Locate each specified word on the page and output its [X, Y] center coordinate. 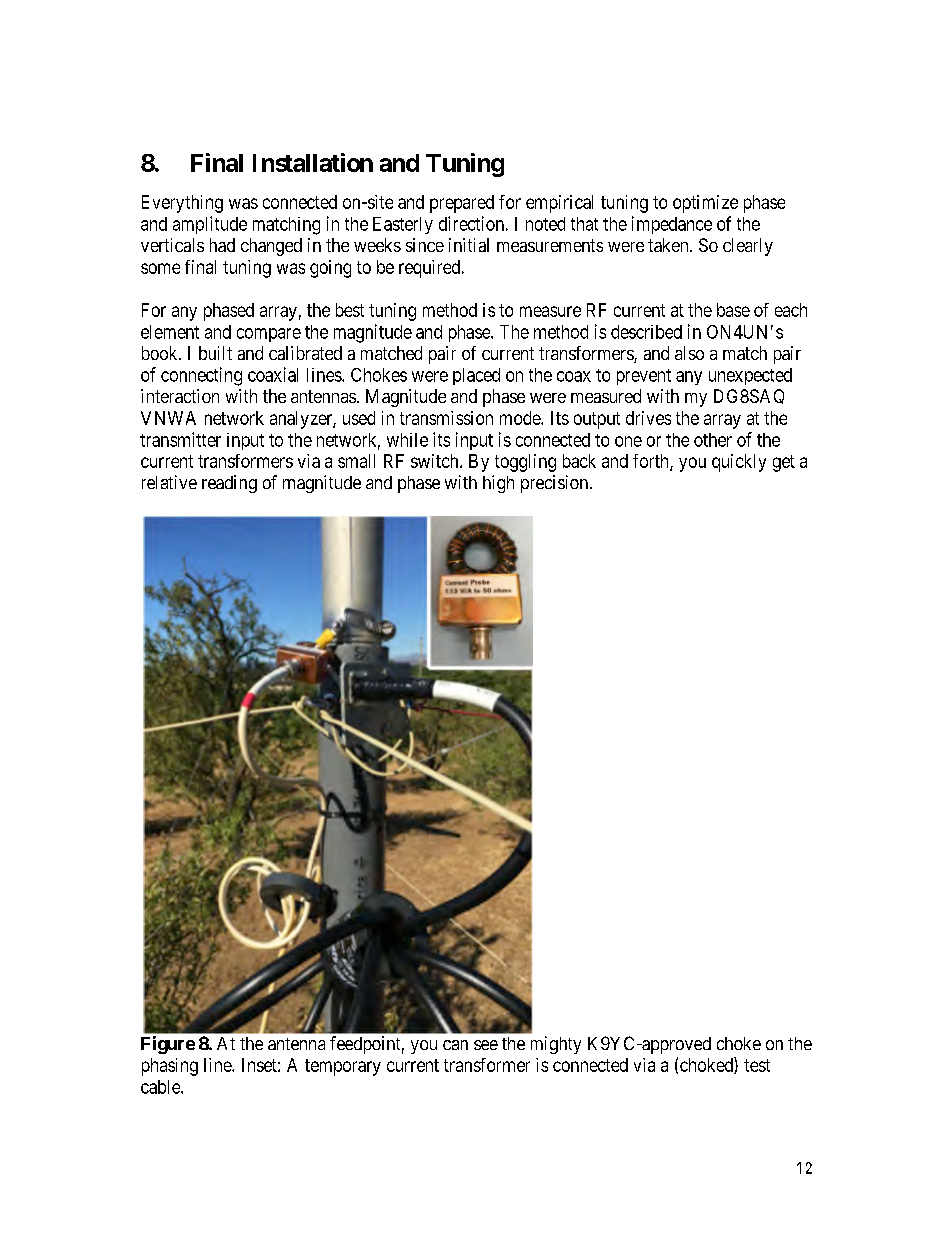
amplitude [210, 225]
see [486, 1045]
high [498, 484]
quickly [739, 463]
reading [229, 484]
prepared [462, 204]
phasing [170, 1067]
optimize [705, 204]
